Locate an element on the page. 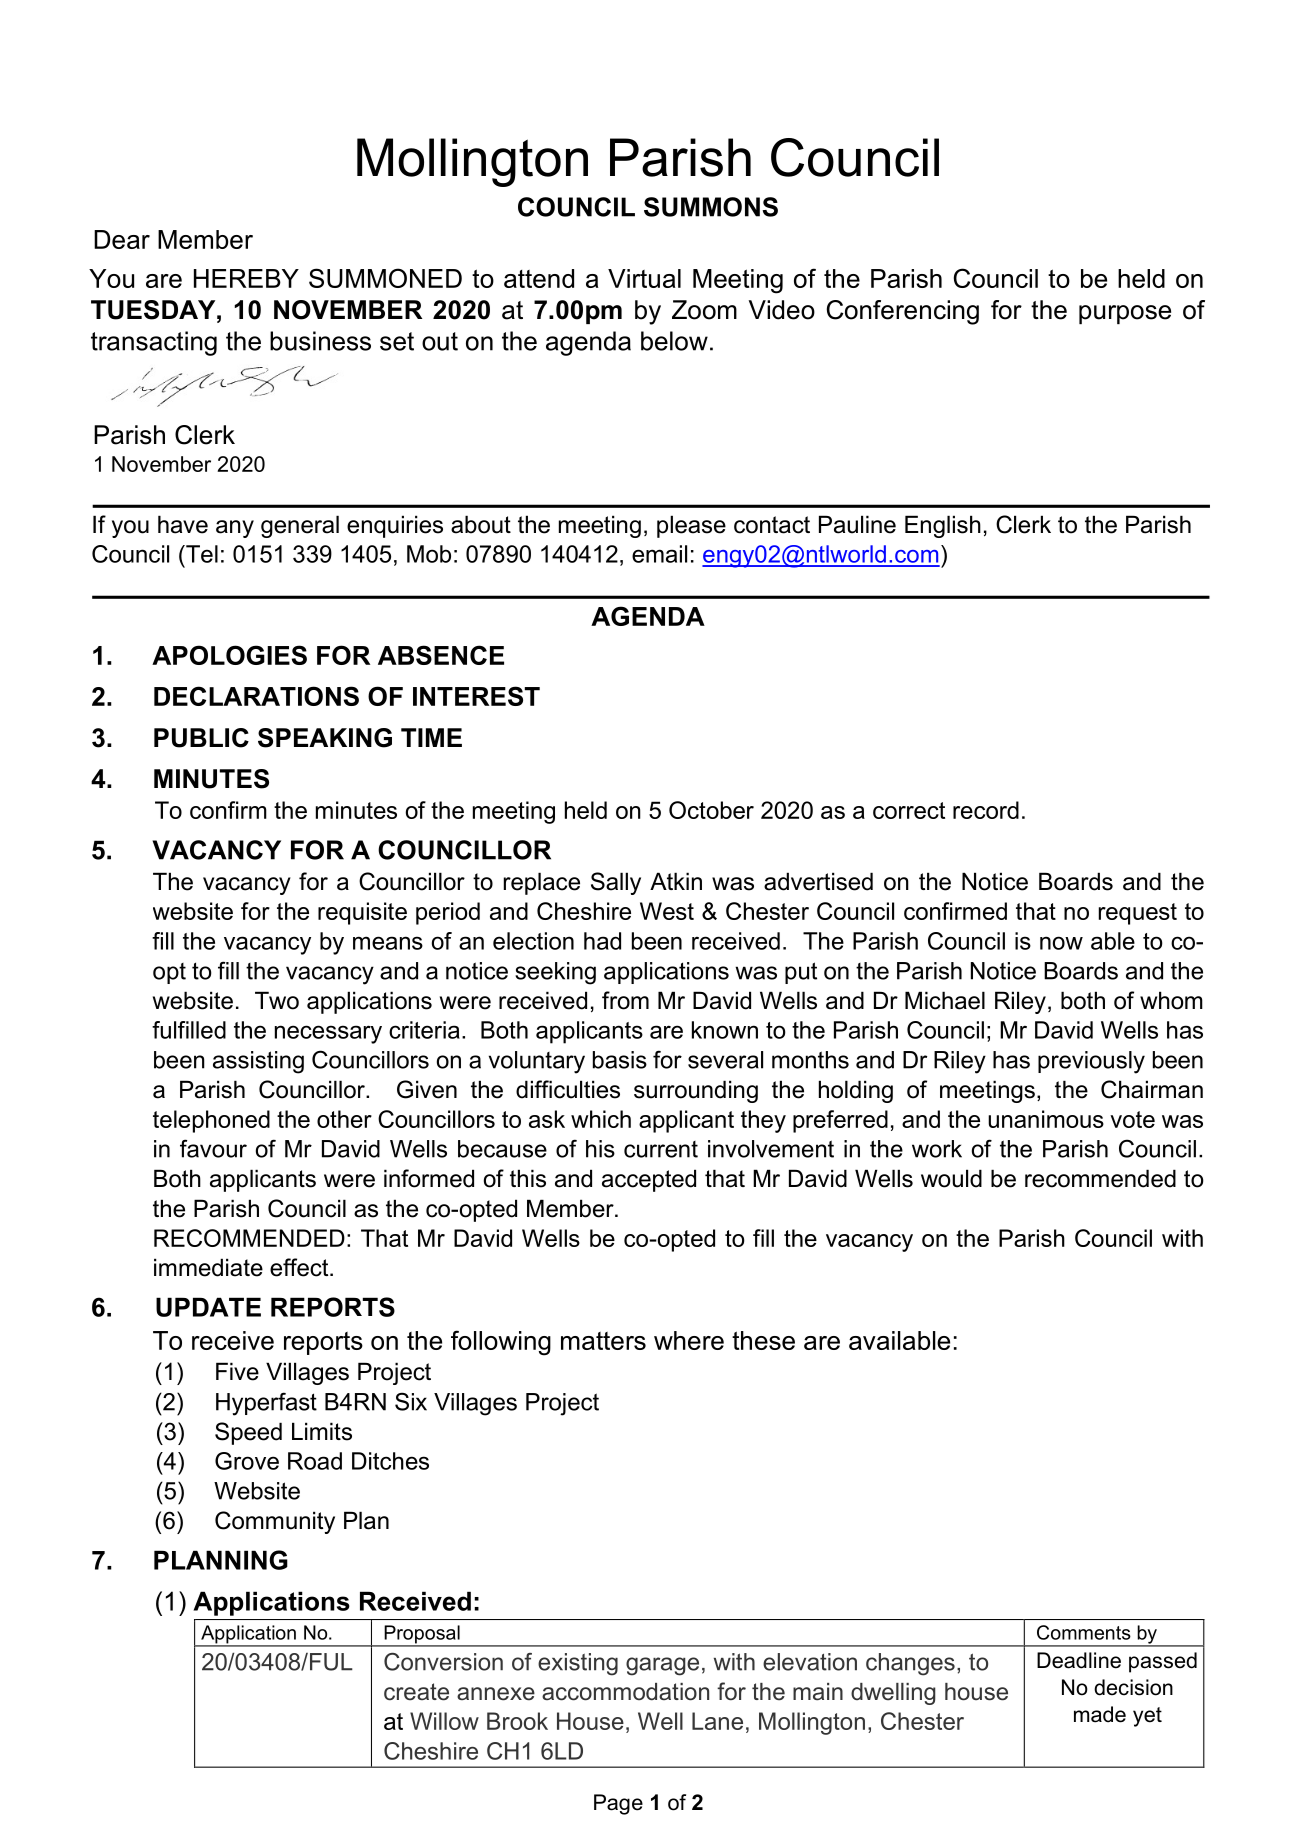 The width and height of the page is (1296, 1833). made is located at coordinates (1100, 1714).
